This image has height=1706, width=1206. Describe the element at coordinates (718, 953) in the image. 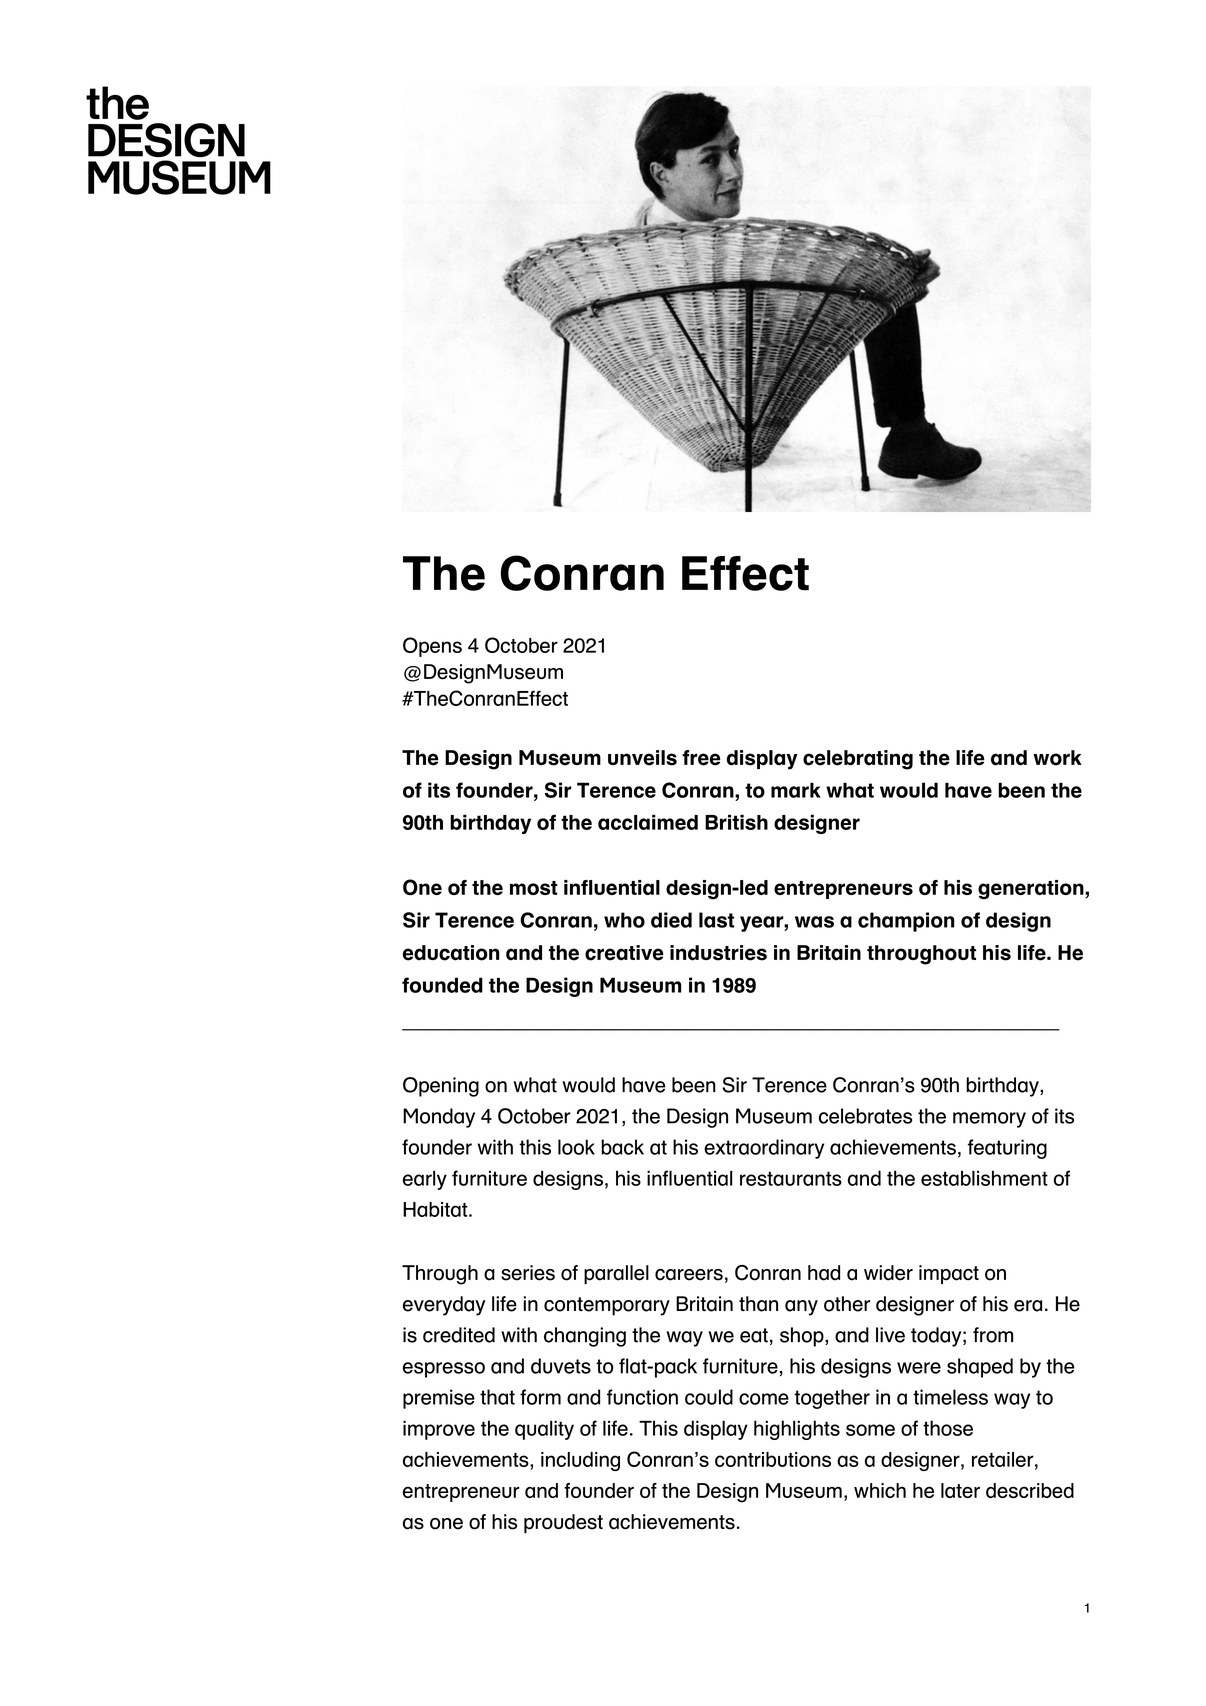

I see `industries` at that location.
